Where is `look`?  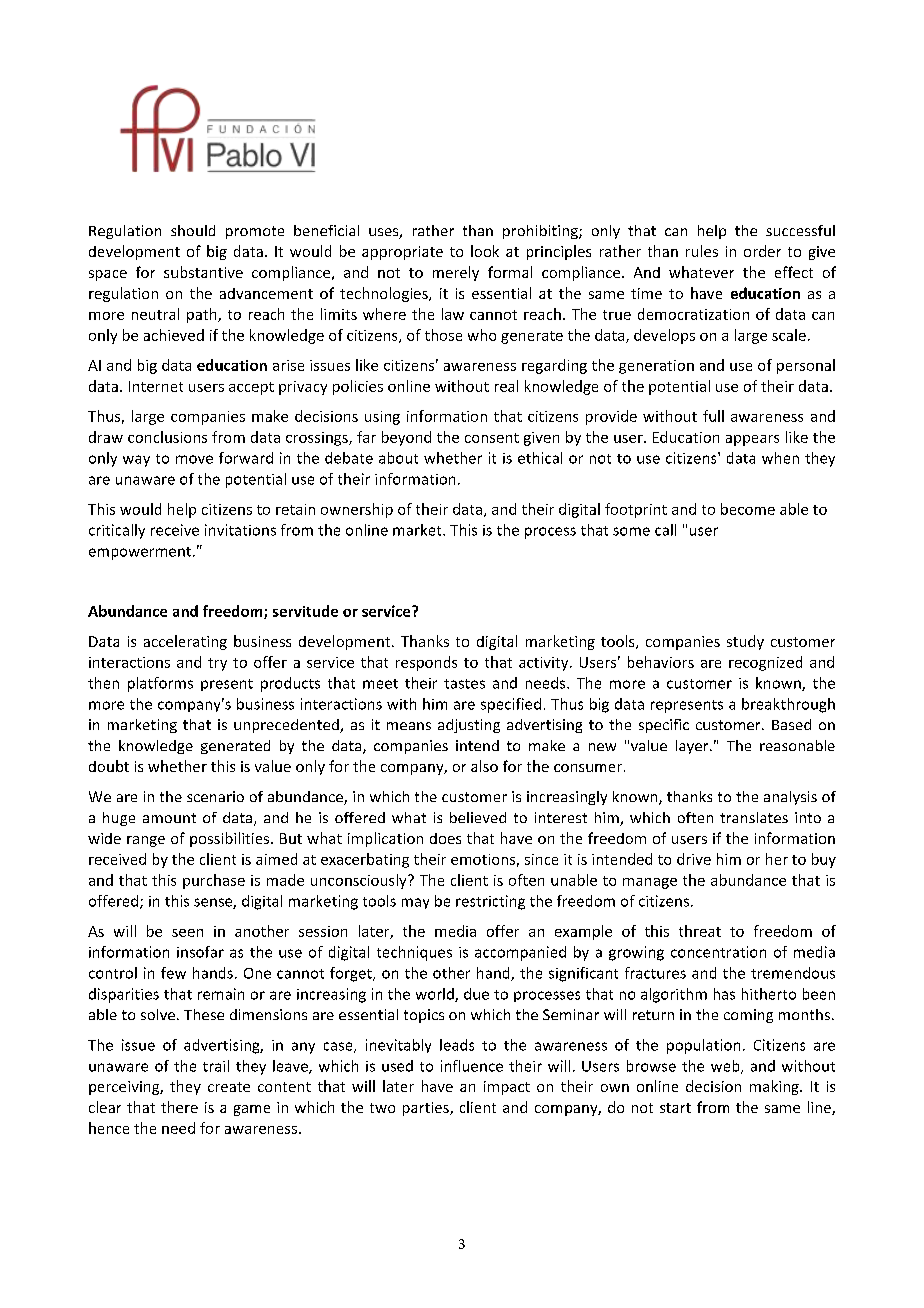 look is located at coordinates (485, 251).
